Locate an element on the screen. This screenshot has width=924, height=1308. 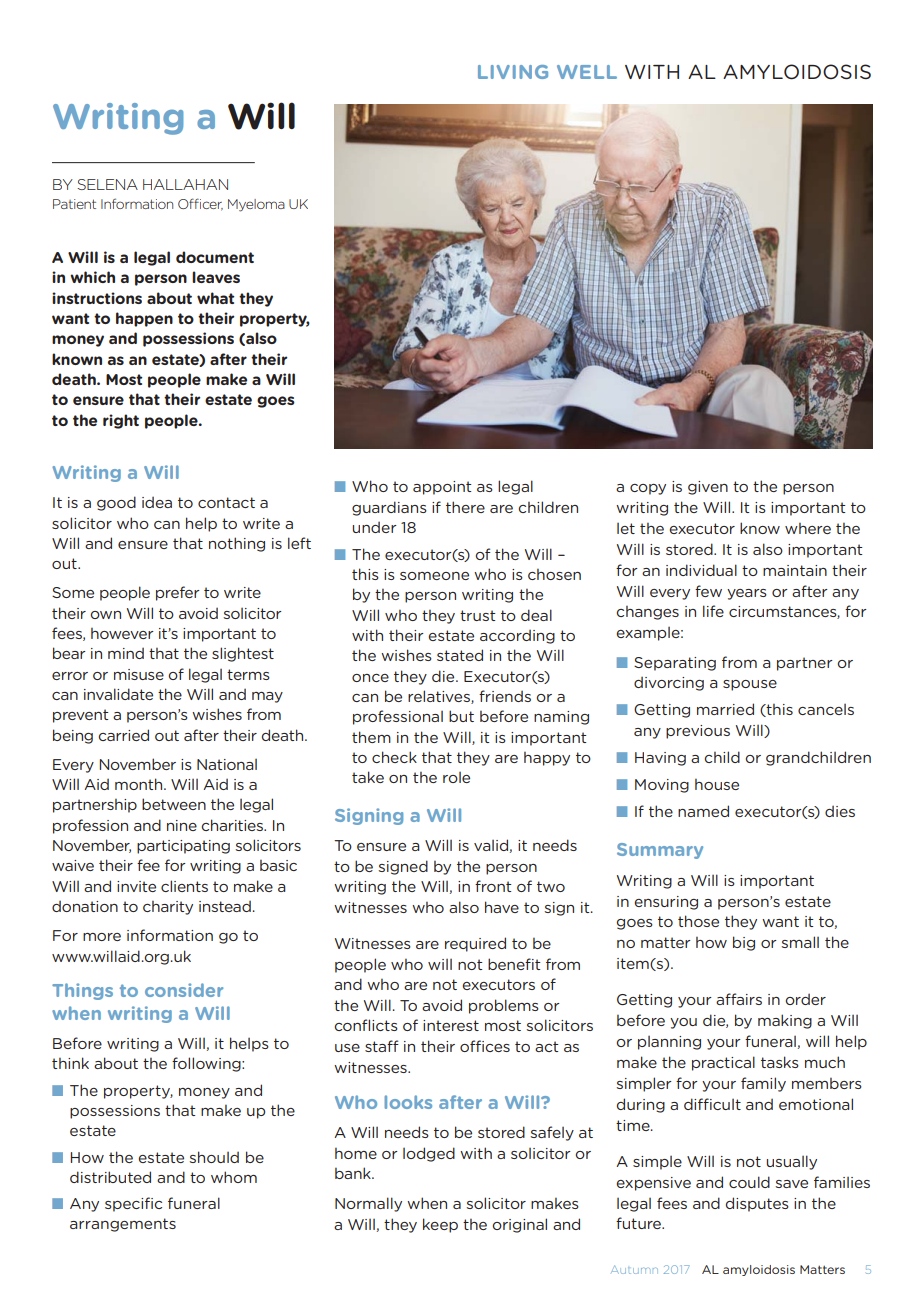
LIVING is located at coordinates (513, 72).
